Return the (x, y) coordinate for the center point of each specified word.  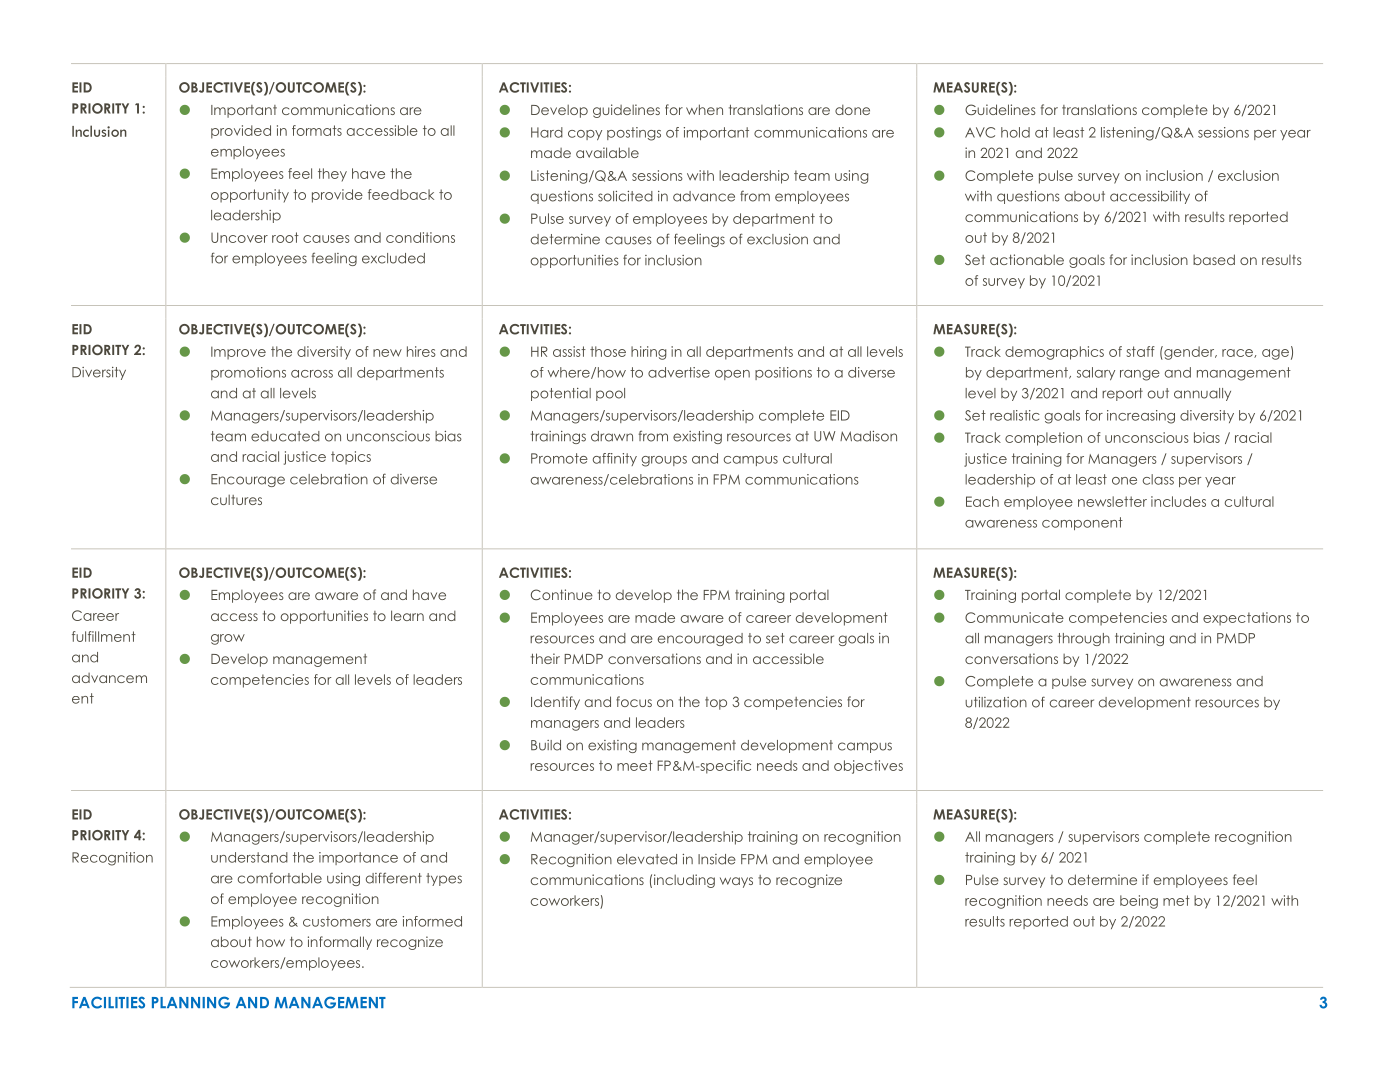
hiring (649, 353)
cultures (236, 500)
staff (1140, 351)
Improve (238, 353)
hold (1015, 132)
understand (249, 857)
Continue (562, 594)
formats (317, 130)
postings (634, 134)
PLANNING (191, 1002)
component (1082, 523)
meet (635, 765)
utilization (996, 702)
